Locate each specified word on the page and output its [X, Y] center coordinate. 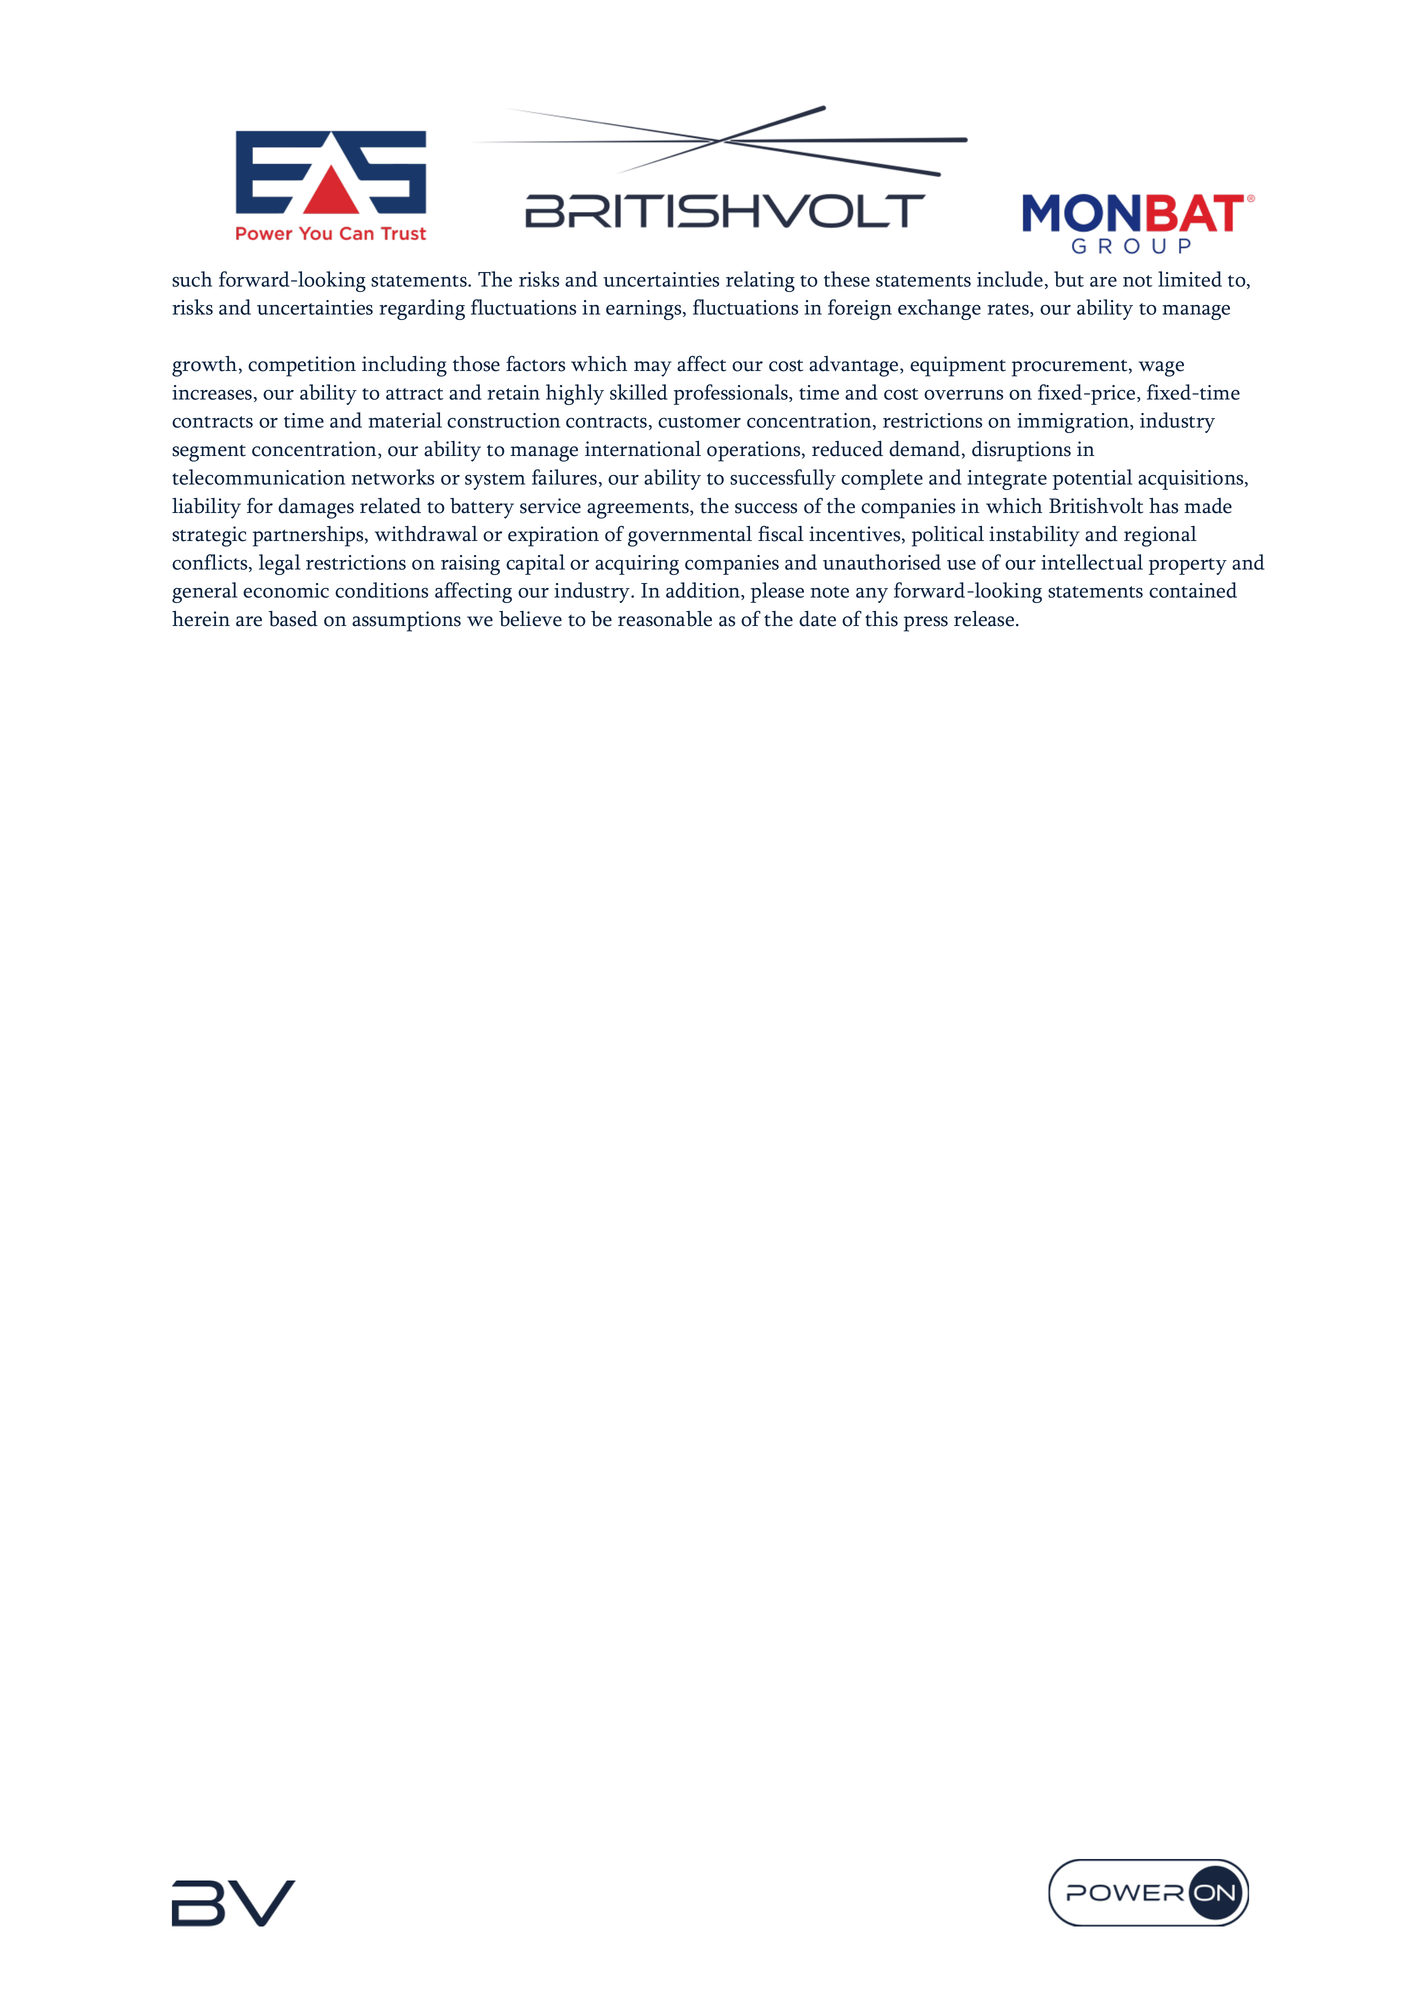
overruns [963, 395]
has [1163, 506]
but [1069, 279]
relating [760, 281]
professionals [732, 394]
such [192, 279]
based [293, 619]
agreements [639, 510]
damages [316, 508]
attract [414, 394]
